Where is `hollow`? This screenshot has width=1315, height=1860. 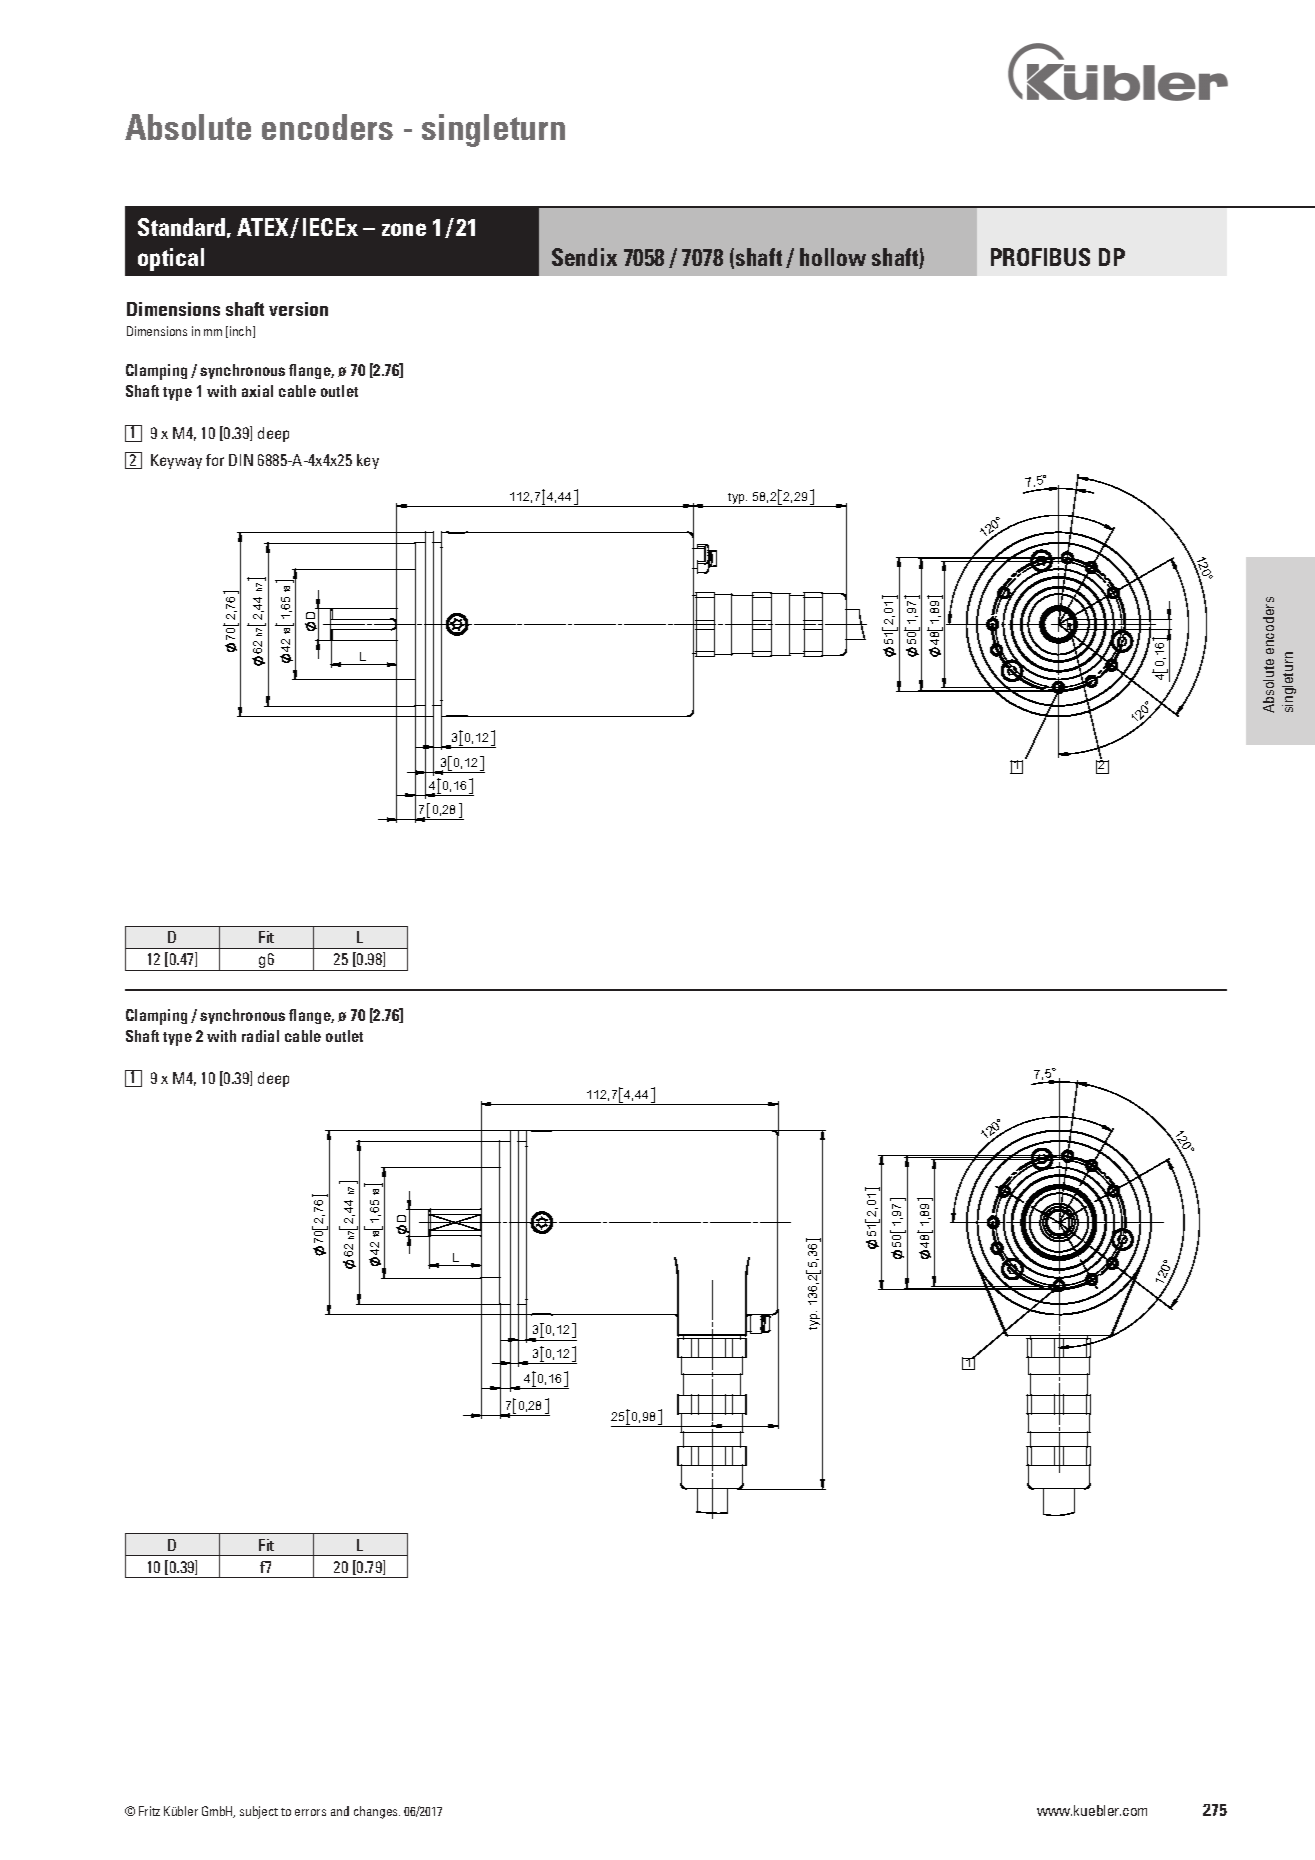
hollow is located at coordinates (833, 257).
